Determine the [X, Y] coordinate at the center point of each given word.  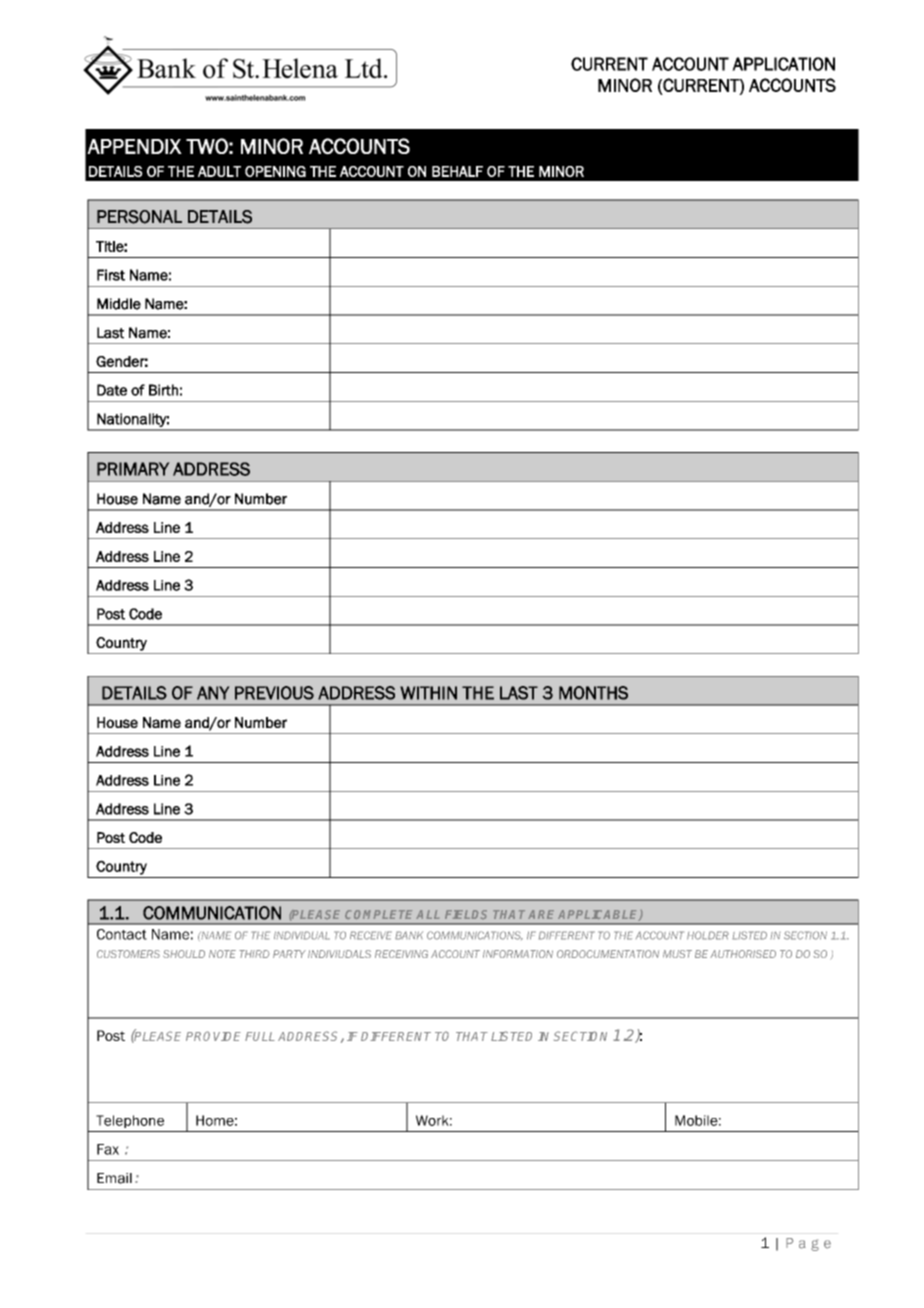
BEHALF [457, 171]
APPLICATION [783, 64]
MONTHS [593, 693]
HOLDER [708, 935]
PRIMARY [133, 469]
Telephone [130, 1121]
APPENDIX [134, 146]
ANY [213, 693]
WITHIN [428, 693]
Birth [163, 390]
